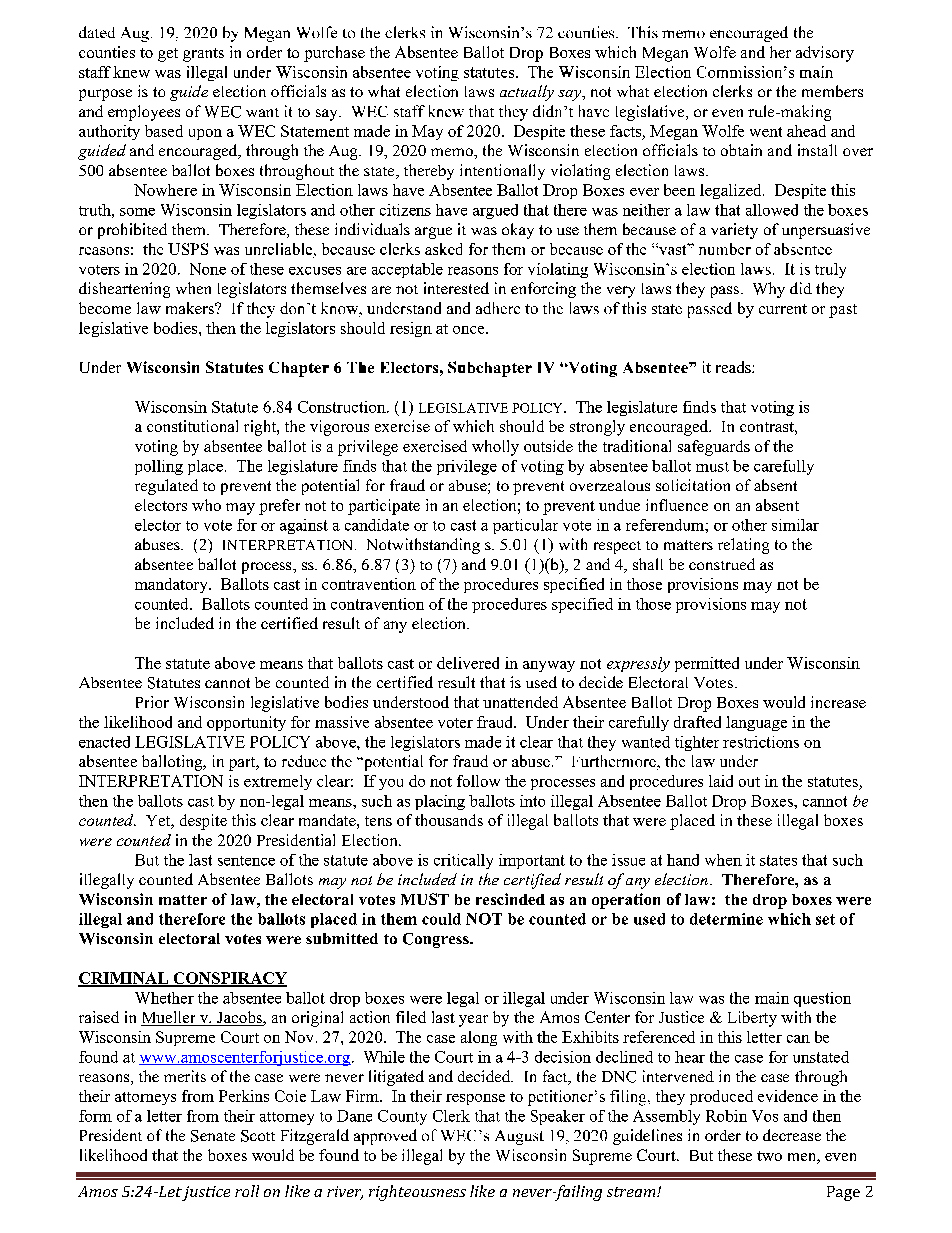 This screenshot has width=952, height=1233. What do you see at coordinates (475, 1099) in the screenshot?
I see `response` at bounding box center [475, 1099].
